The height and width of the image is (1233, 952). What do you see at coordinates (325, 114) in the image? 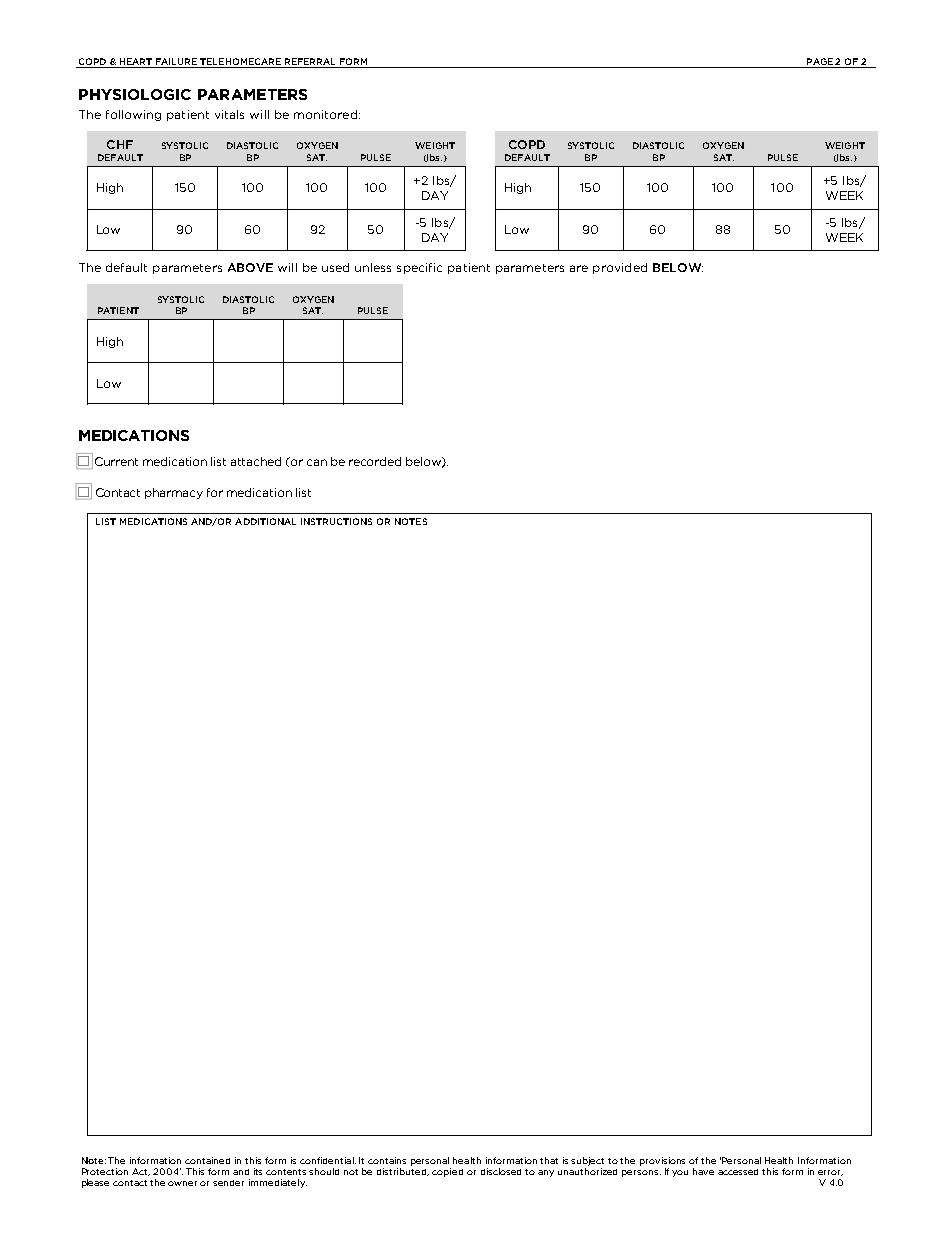
I see `monitored` at bounding box center [325, 114].
